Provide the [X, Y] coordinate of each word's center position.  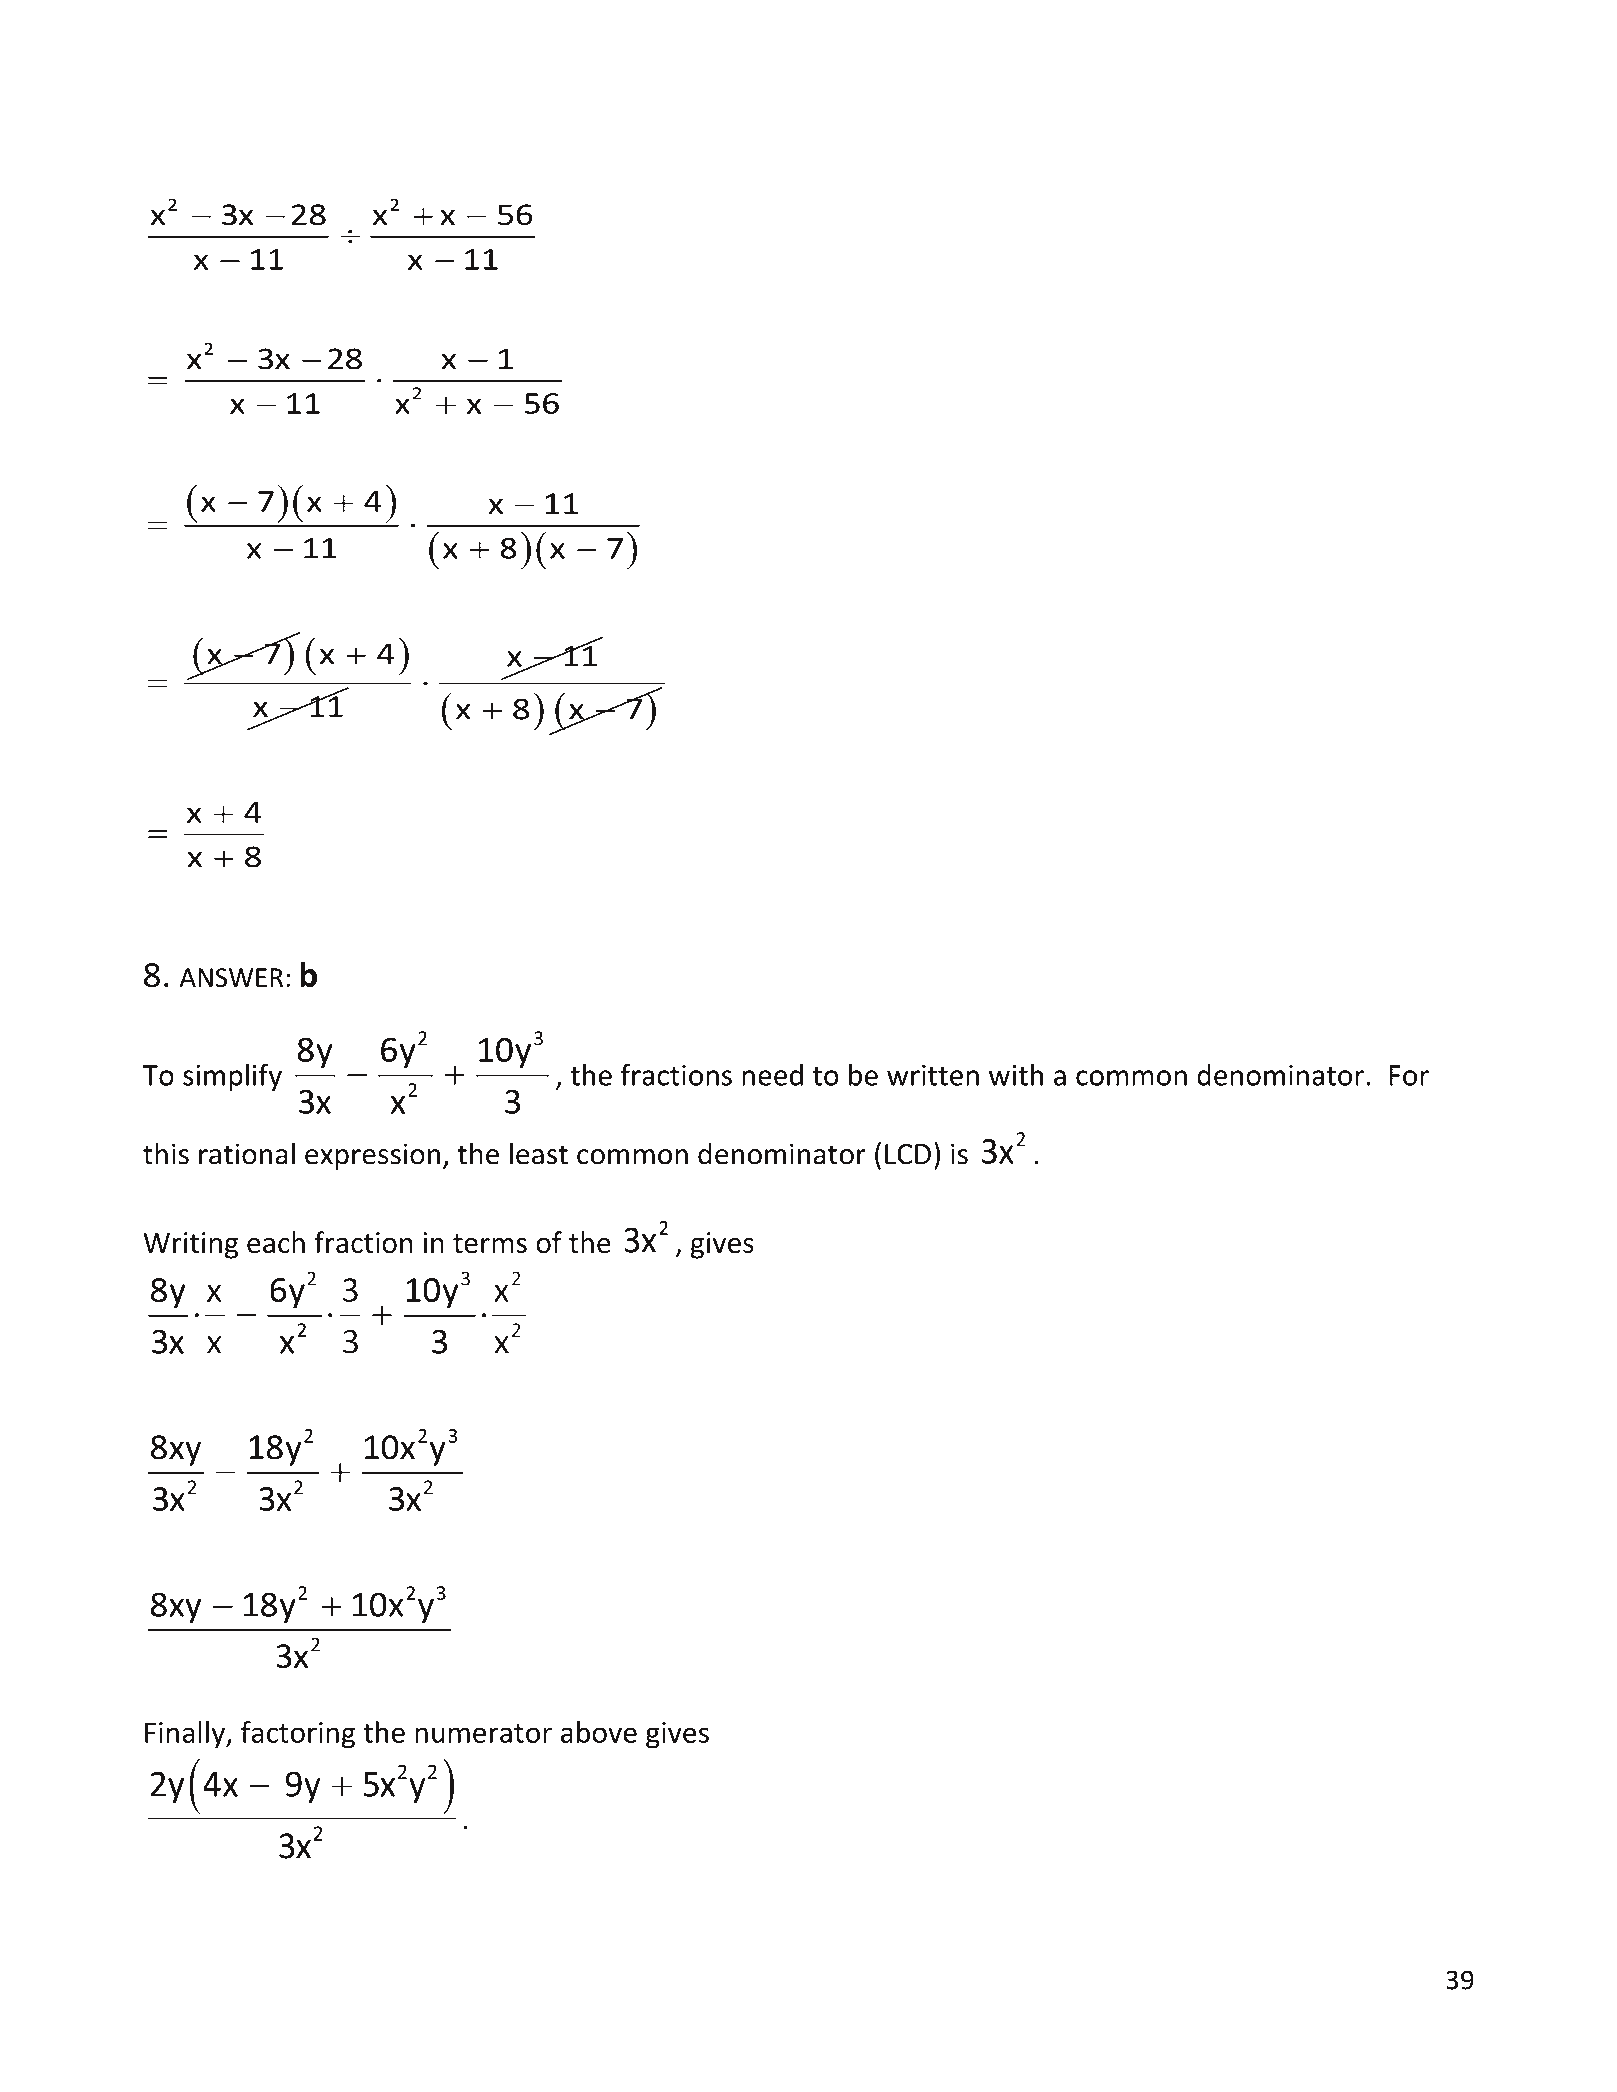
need [772, 1075]
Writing [190, 1245]
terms [490, 1243]
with [1016, 1074]
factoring [298, 1735]
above [599, 1732]
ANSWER [231, 977]
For [1409, 1075]
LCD [908, 1154]
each [276, 1242]
